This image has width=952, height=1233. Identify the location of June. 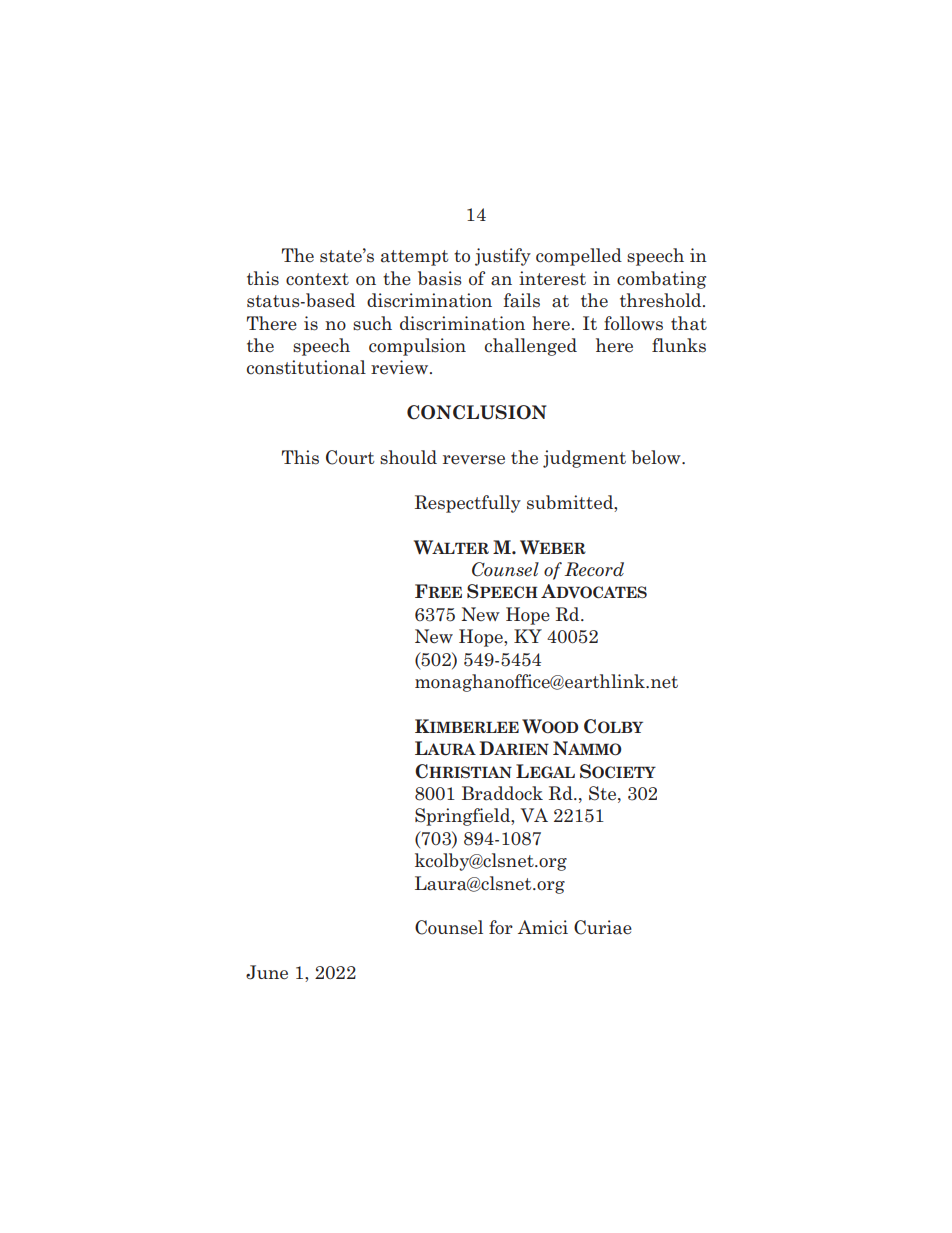
(267, 972).
